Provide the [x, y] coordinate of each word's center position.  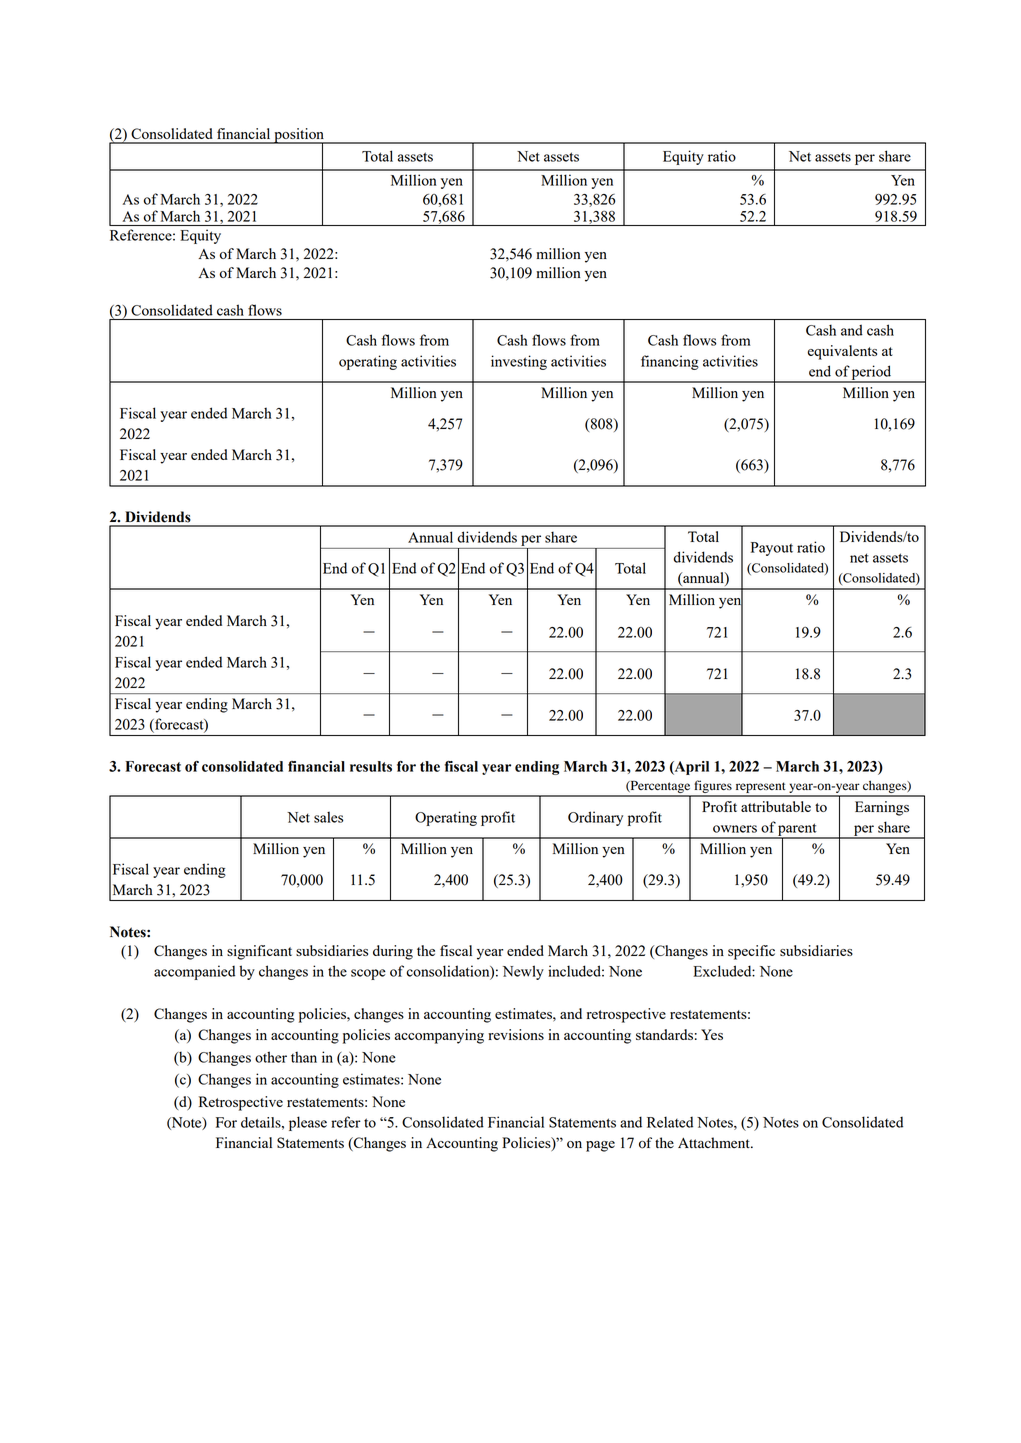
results [371, 766]
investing [519, 362]
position [299, 136]
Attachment [715, 1142]
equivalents [842, 352]
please [308, 1123]
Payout [772, 549]
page [600, 1146]
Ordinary [595, 818]
